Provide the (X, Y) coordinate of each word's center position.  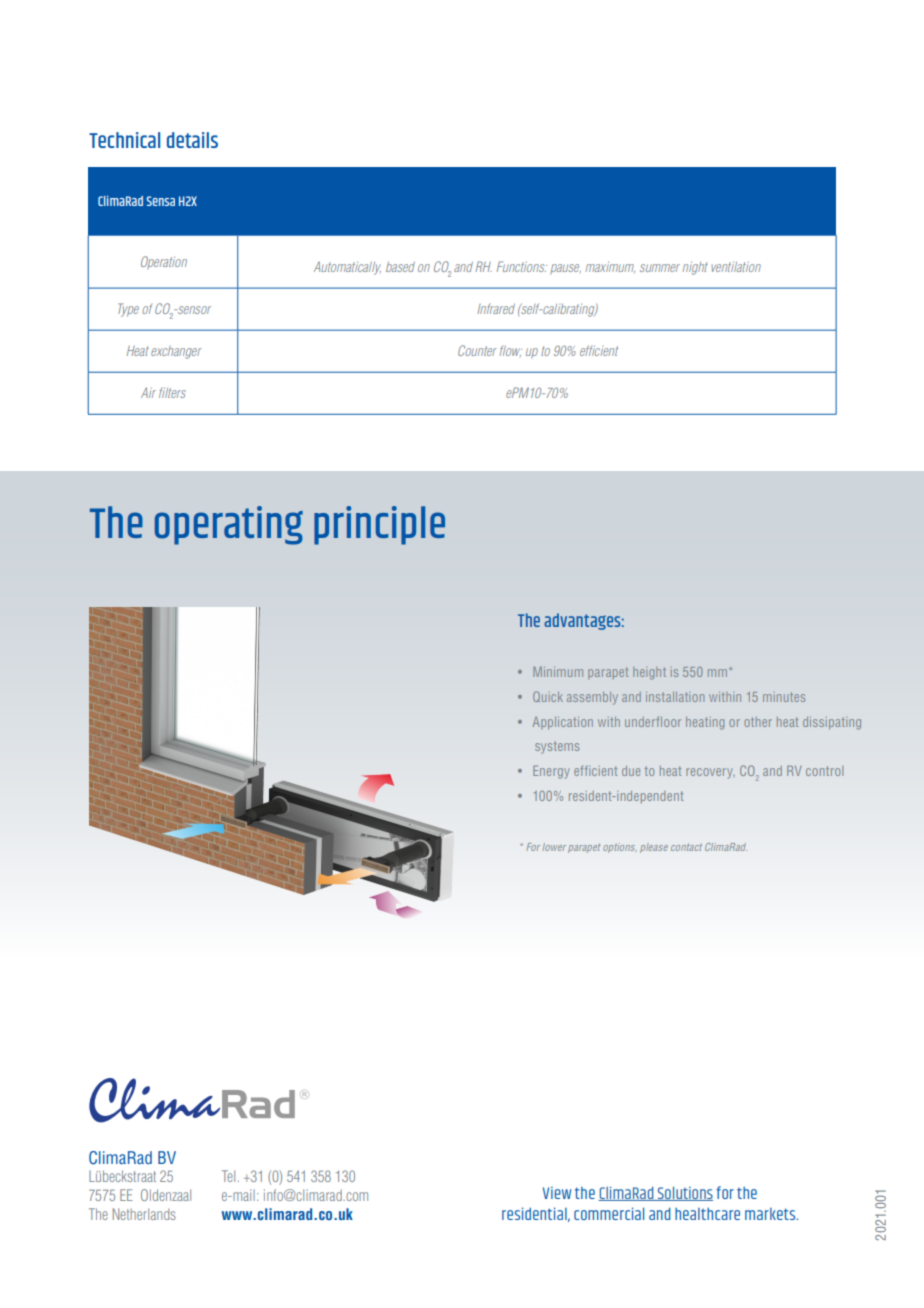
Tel (228, 1176)
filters (172, 392)
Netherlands (144, 1214)
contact (686, 847)
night (695, 268)
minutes (784, 697)
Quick (548, 696)
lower (554, 847)
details (192, 140)
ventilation (736, 267)
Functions (522, 266)
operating (229, 525)
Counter (477, 350)
